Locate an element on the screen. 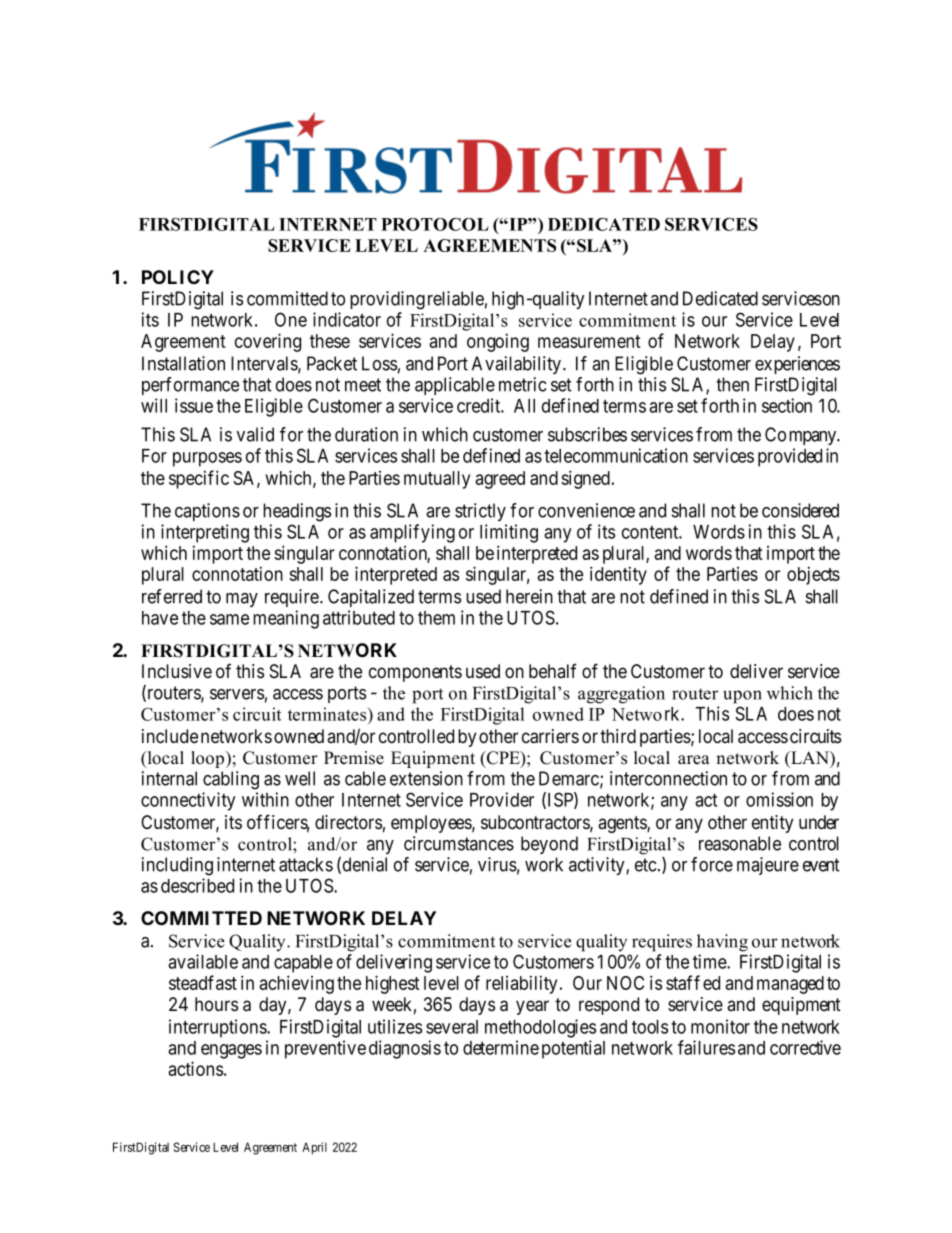  Provider is located at coordinates (502, 799).
